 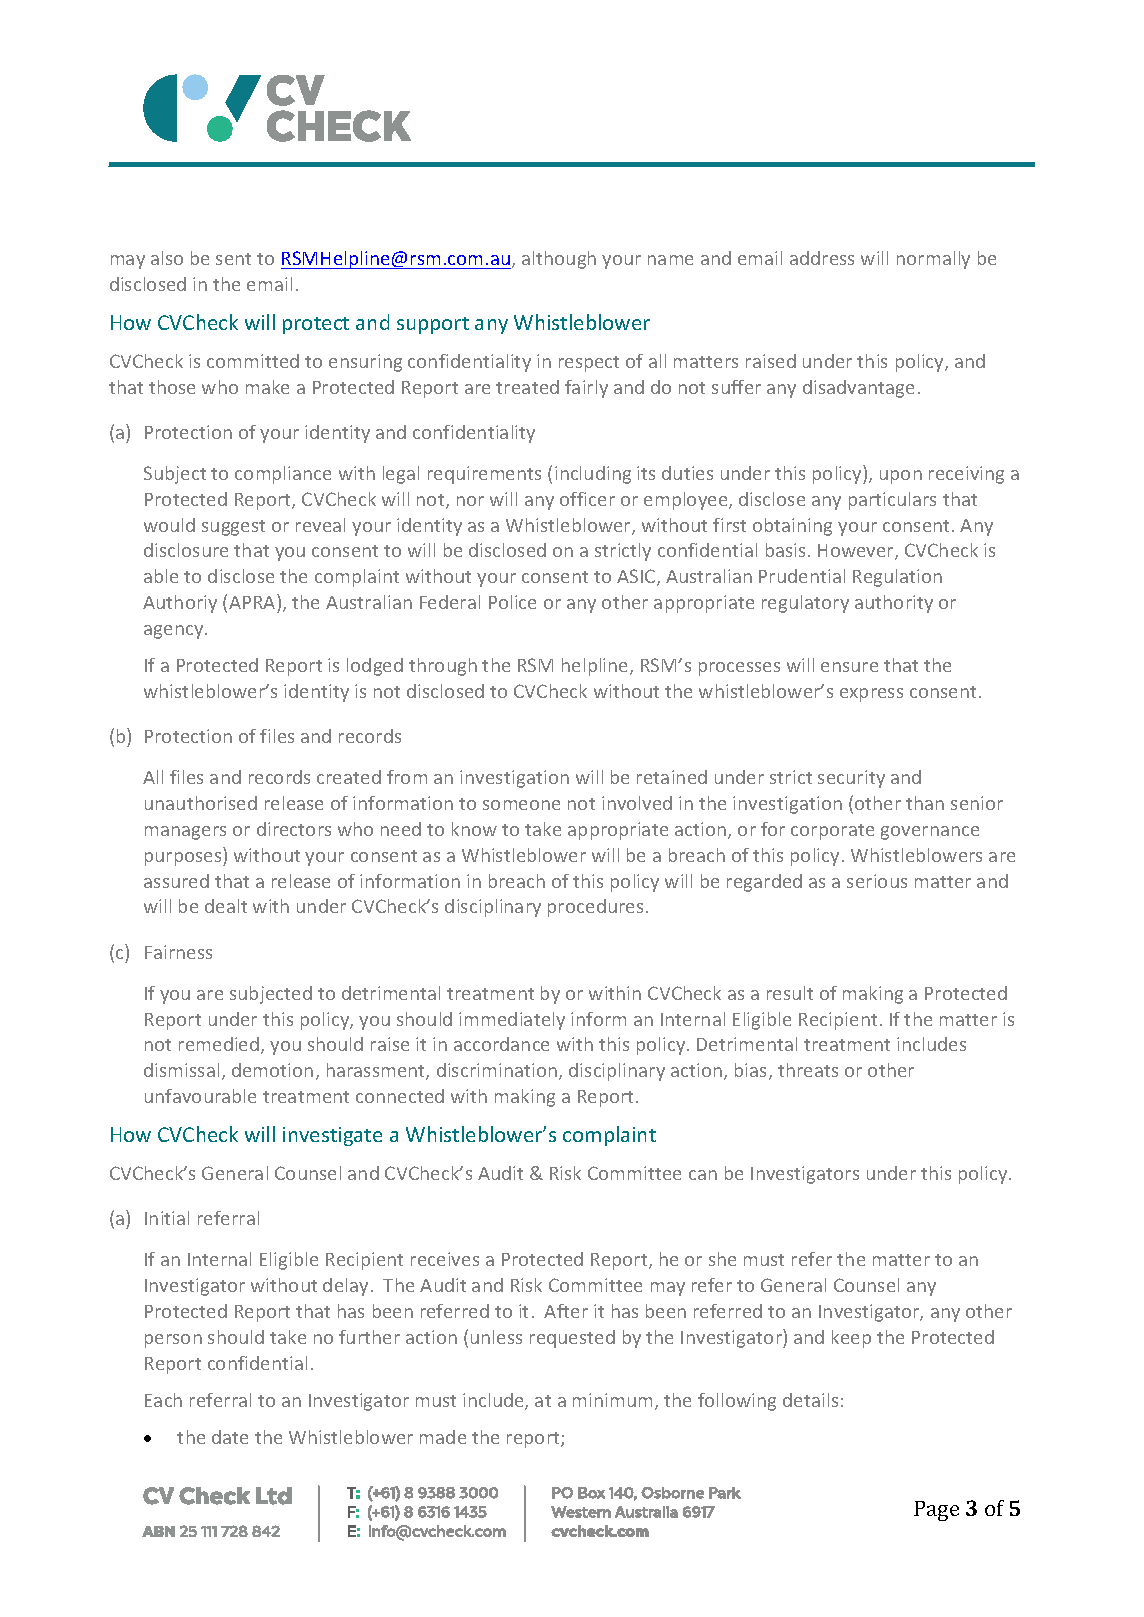 I want to click on dealt, so click(x=226, y=906).
